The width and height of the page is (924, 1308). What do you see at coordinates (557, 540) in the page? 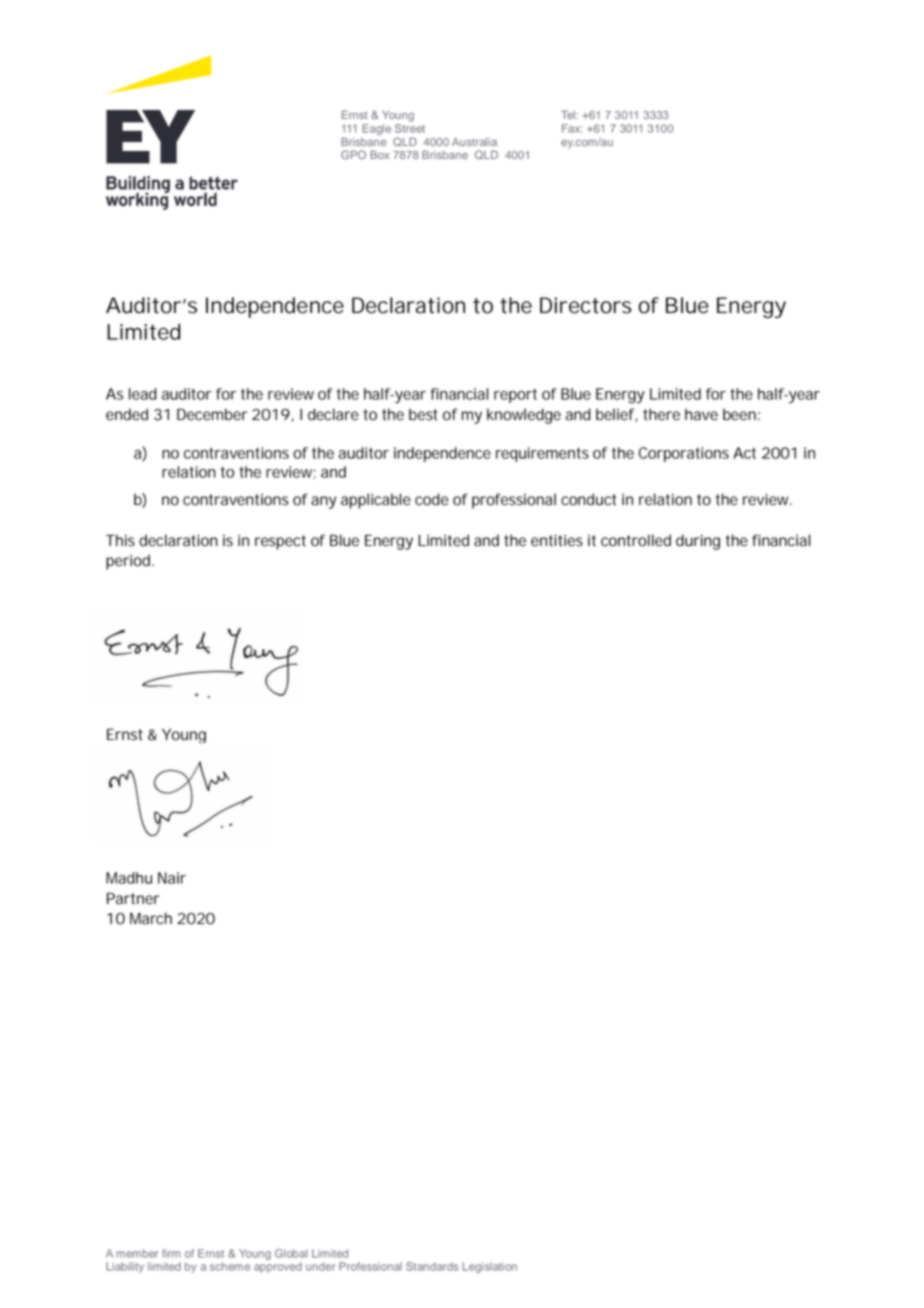
I see `entities` at bounding box center [557, 540].
